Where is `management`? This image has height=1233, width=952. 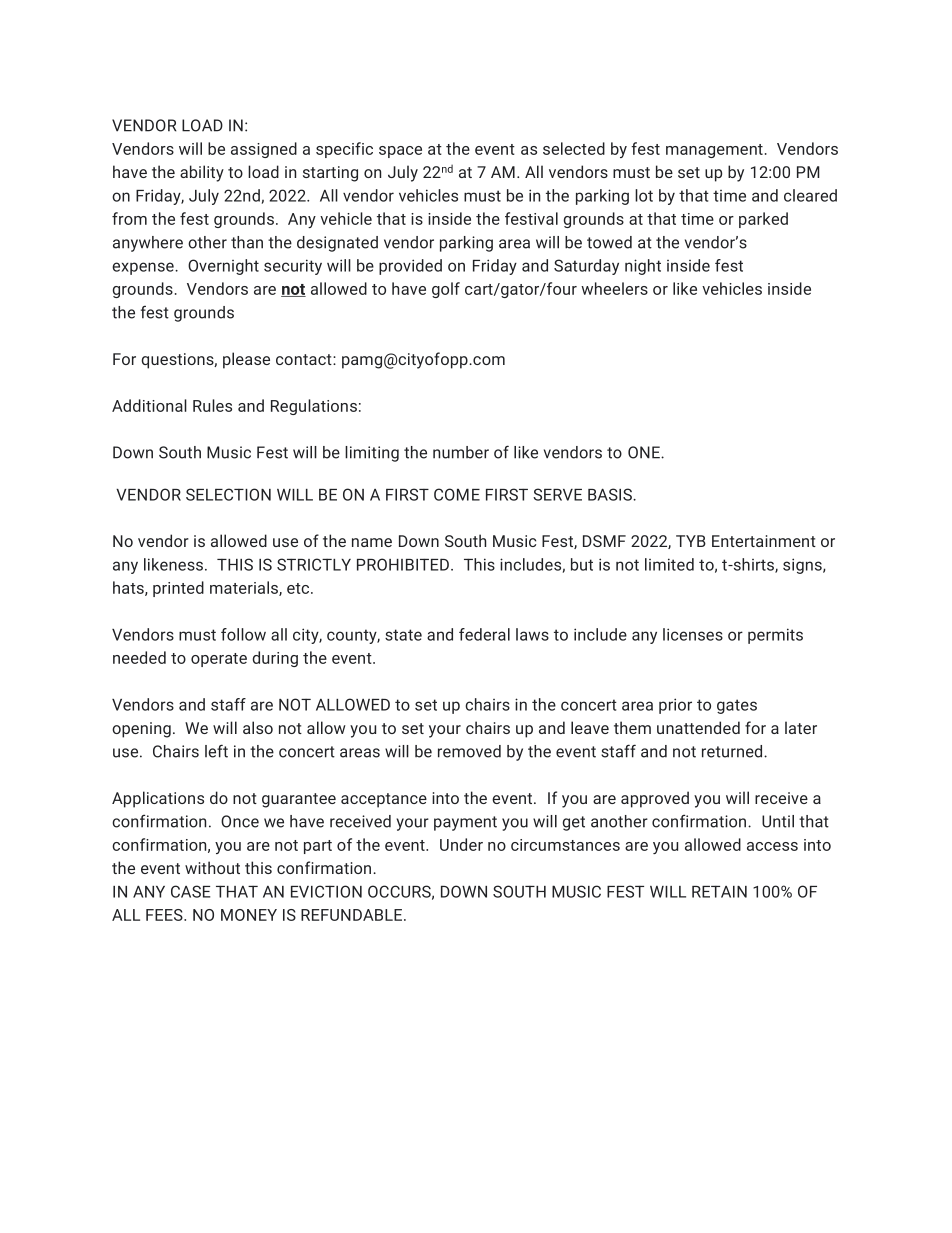
management is located at coordinates (714, 151).
